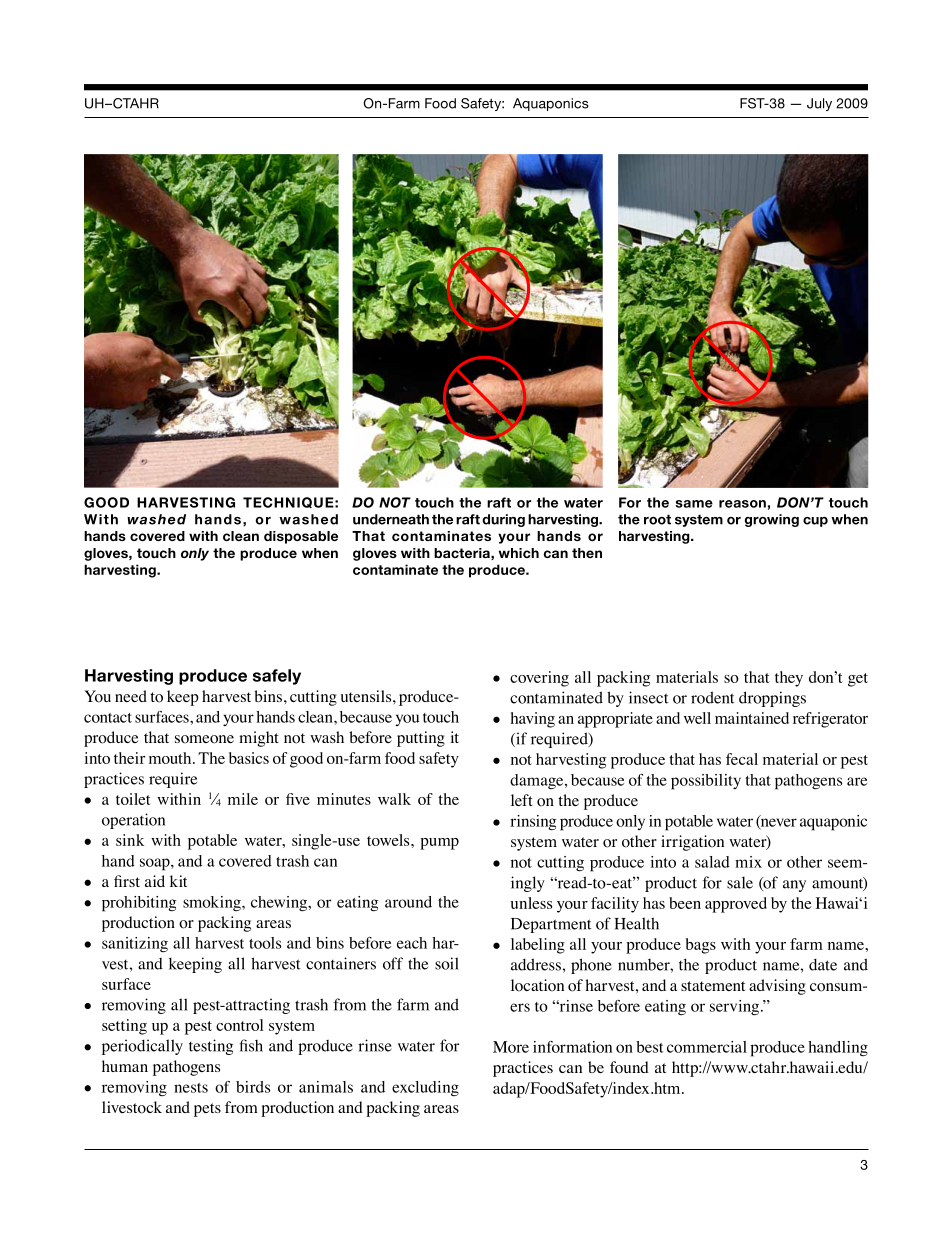 The width and height of the screenshot is (952, 1233). I want to click on which, so click(519, 553).
